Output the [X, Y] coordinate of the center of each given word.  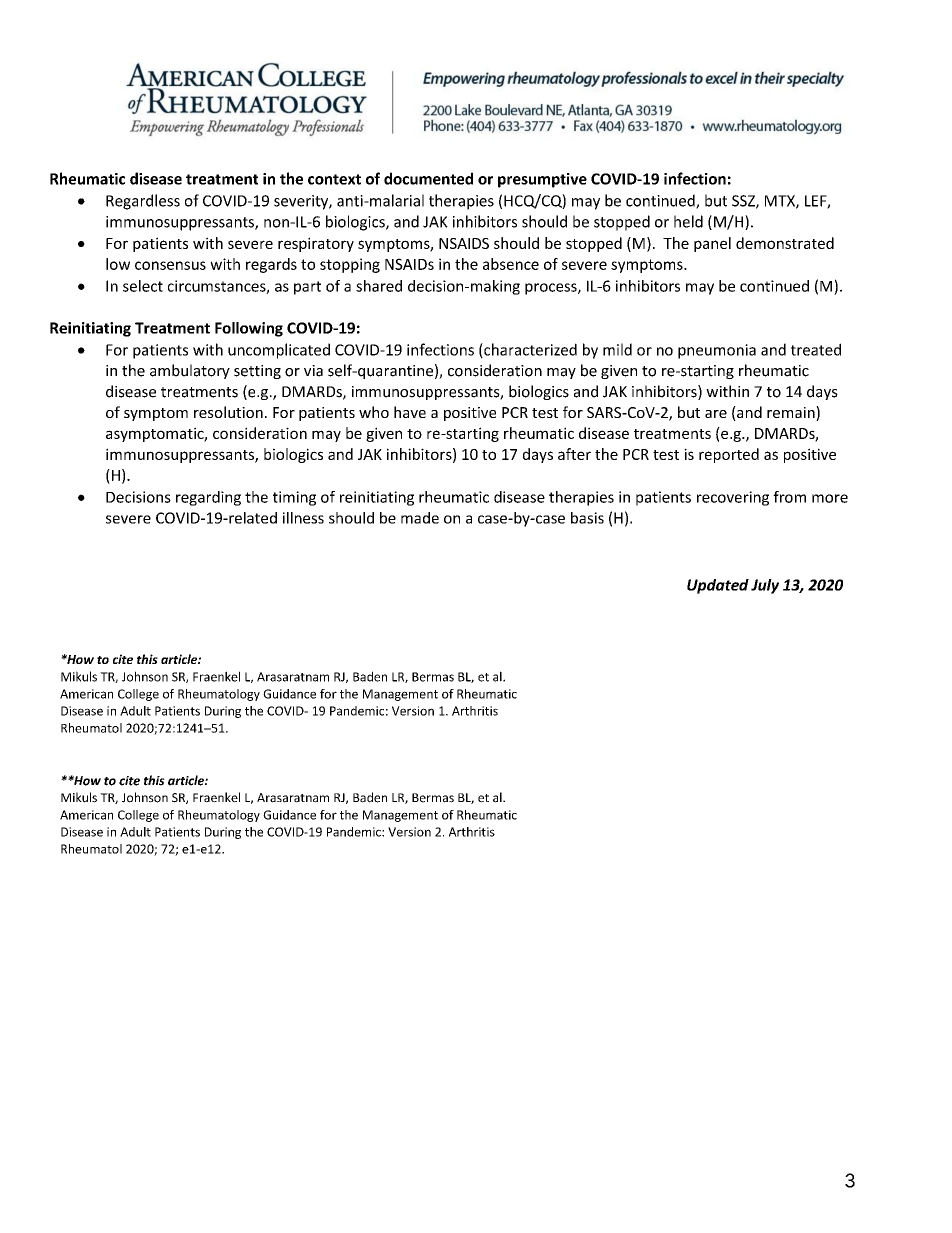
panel [712, 244]
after [574, 454]
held [688, 221]
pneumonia [717, 351]
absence [511, 264]
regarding [208, 498]
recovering [733, 498]
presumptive [542, 180]
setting [257, 372]
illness [303, 518]
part [307, 288]
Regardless [143, 202]
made [420, 518]
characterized [529, 350]
